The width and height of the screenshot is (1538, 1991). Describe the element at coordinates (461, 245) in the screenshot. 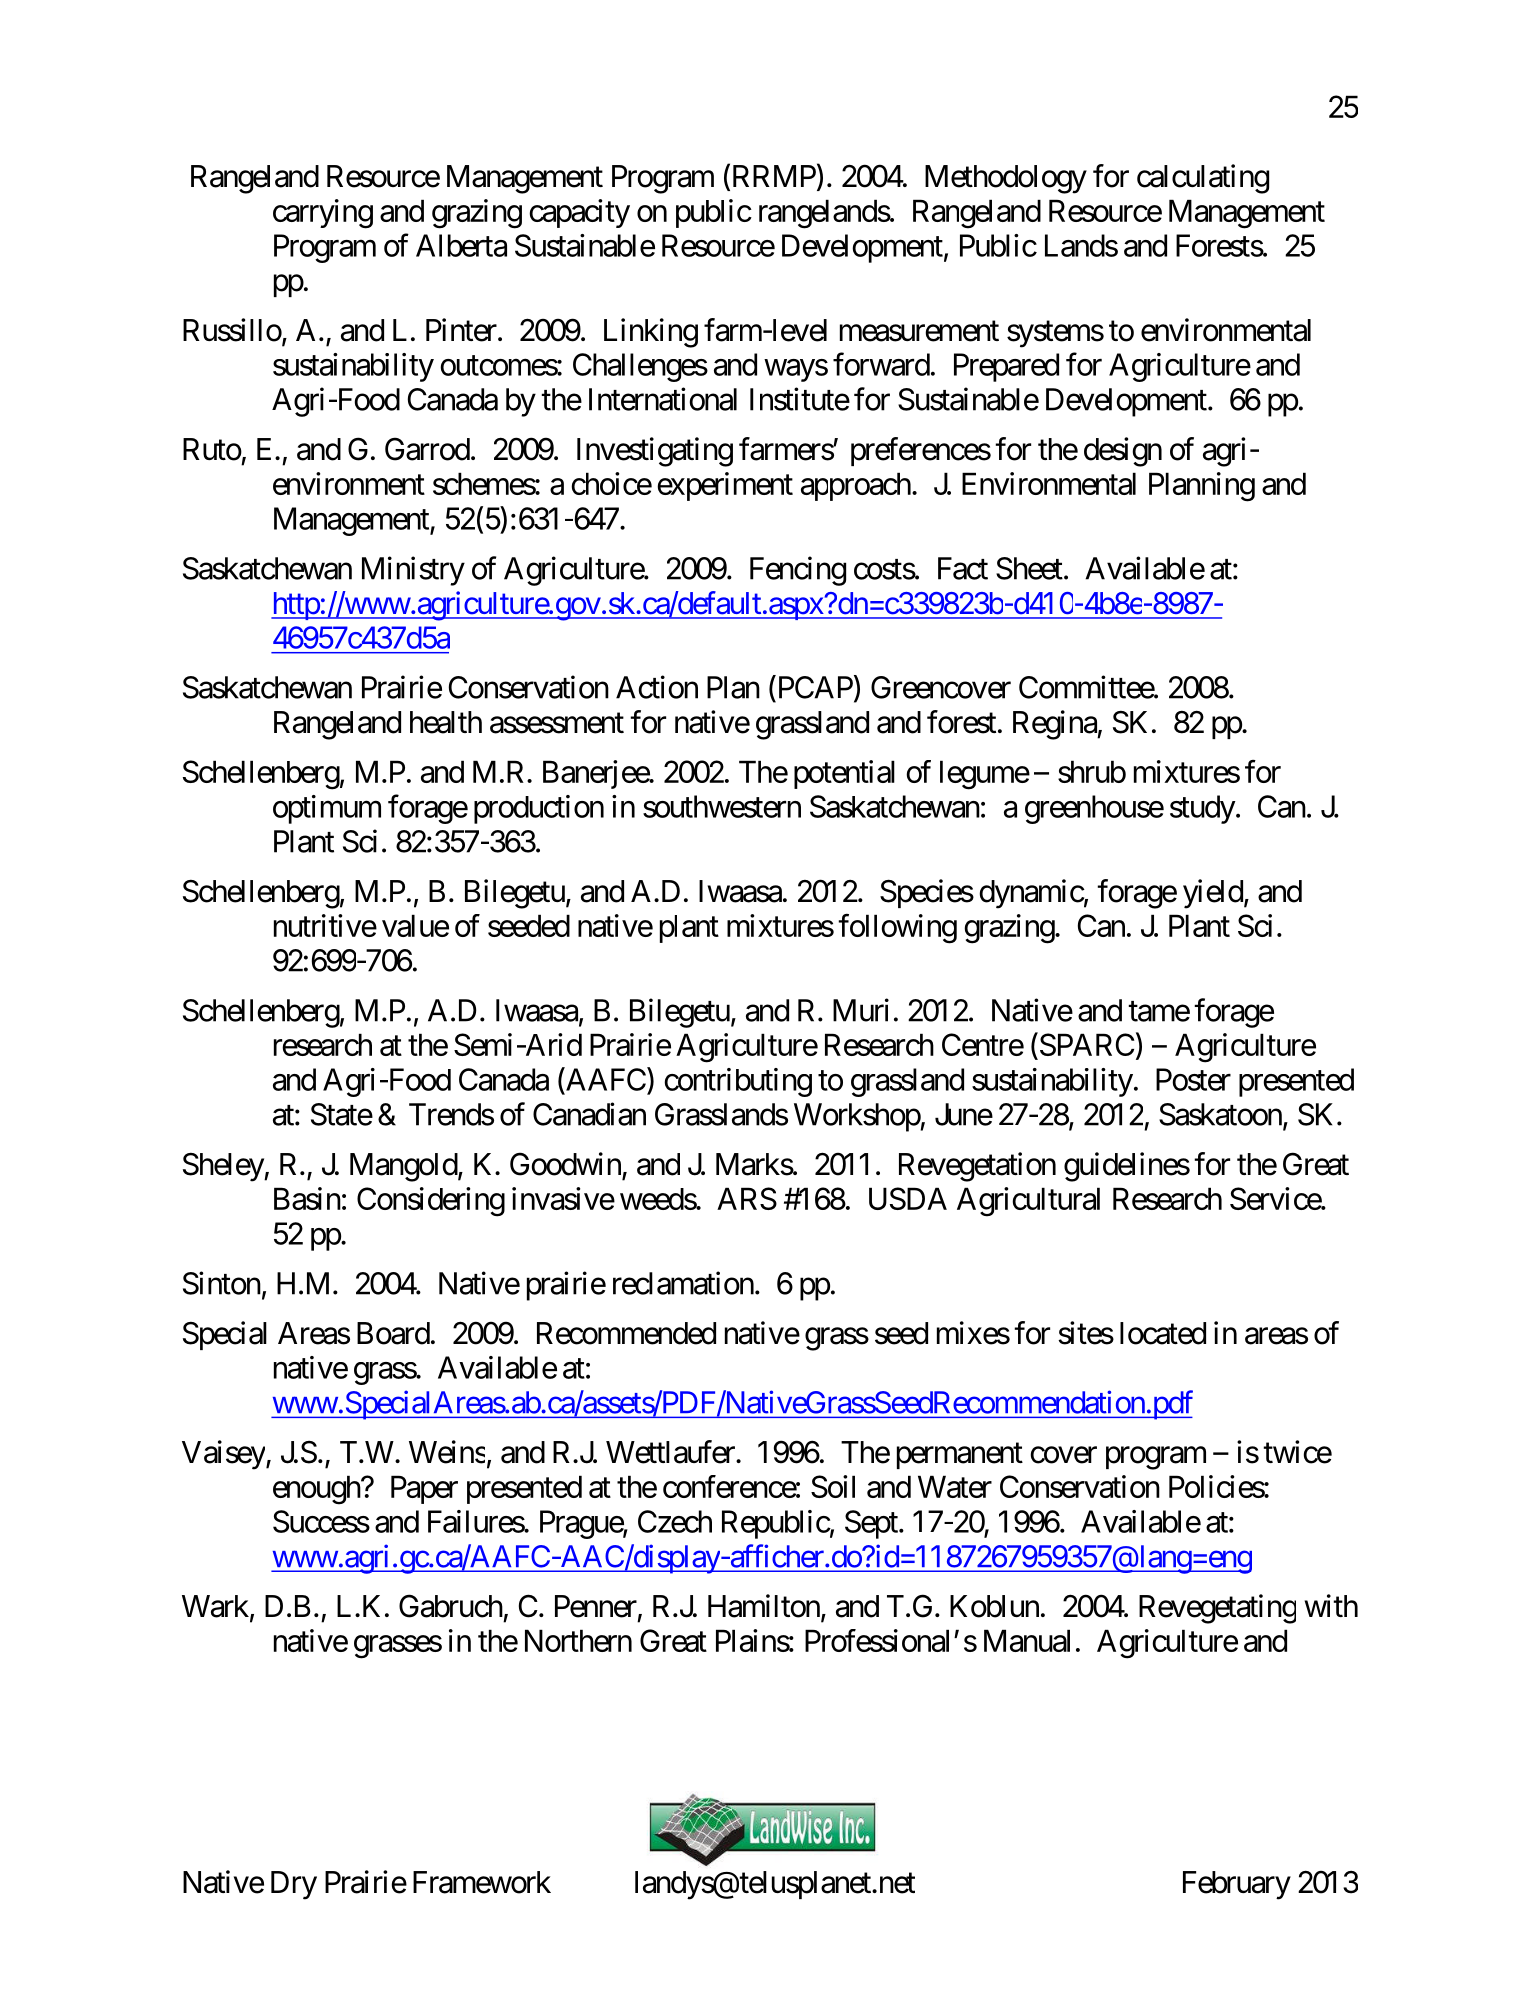

I see `Alberta` at that location.
